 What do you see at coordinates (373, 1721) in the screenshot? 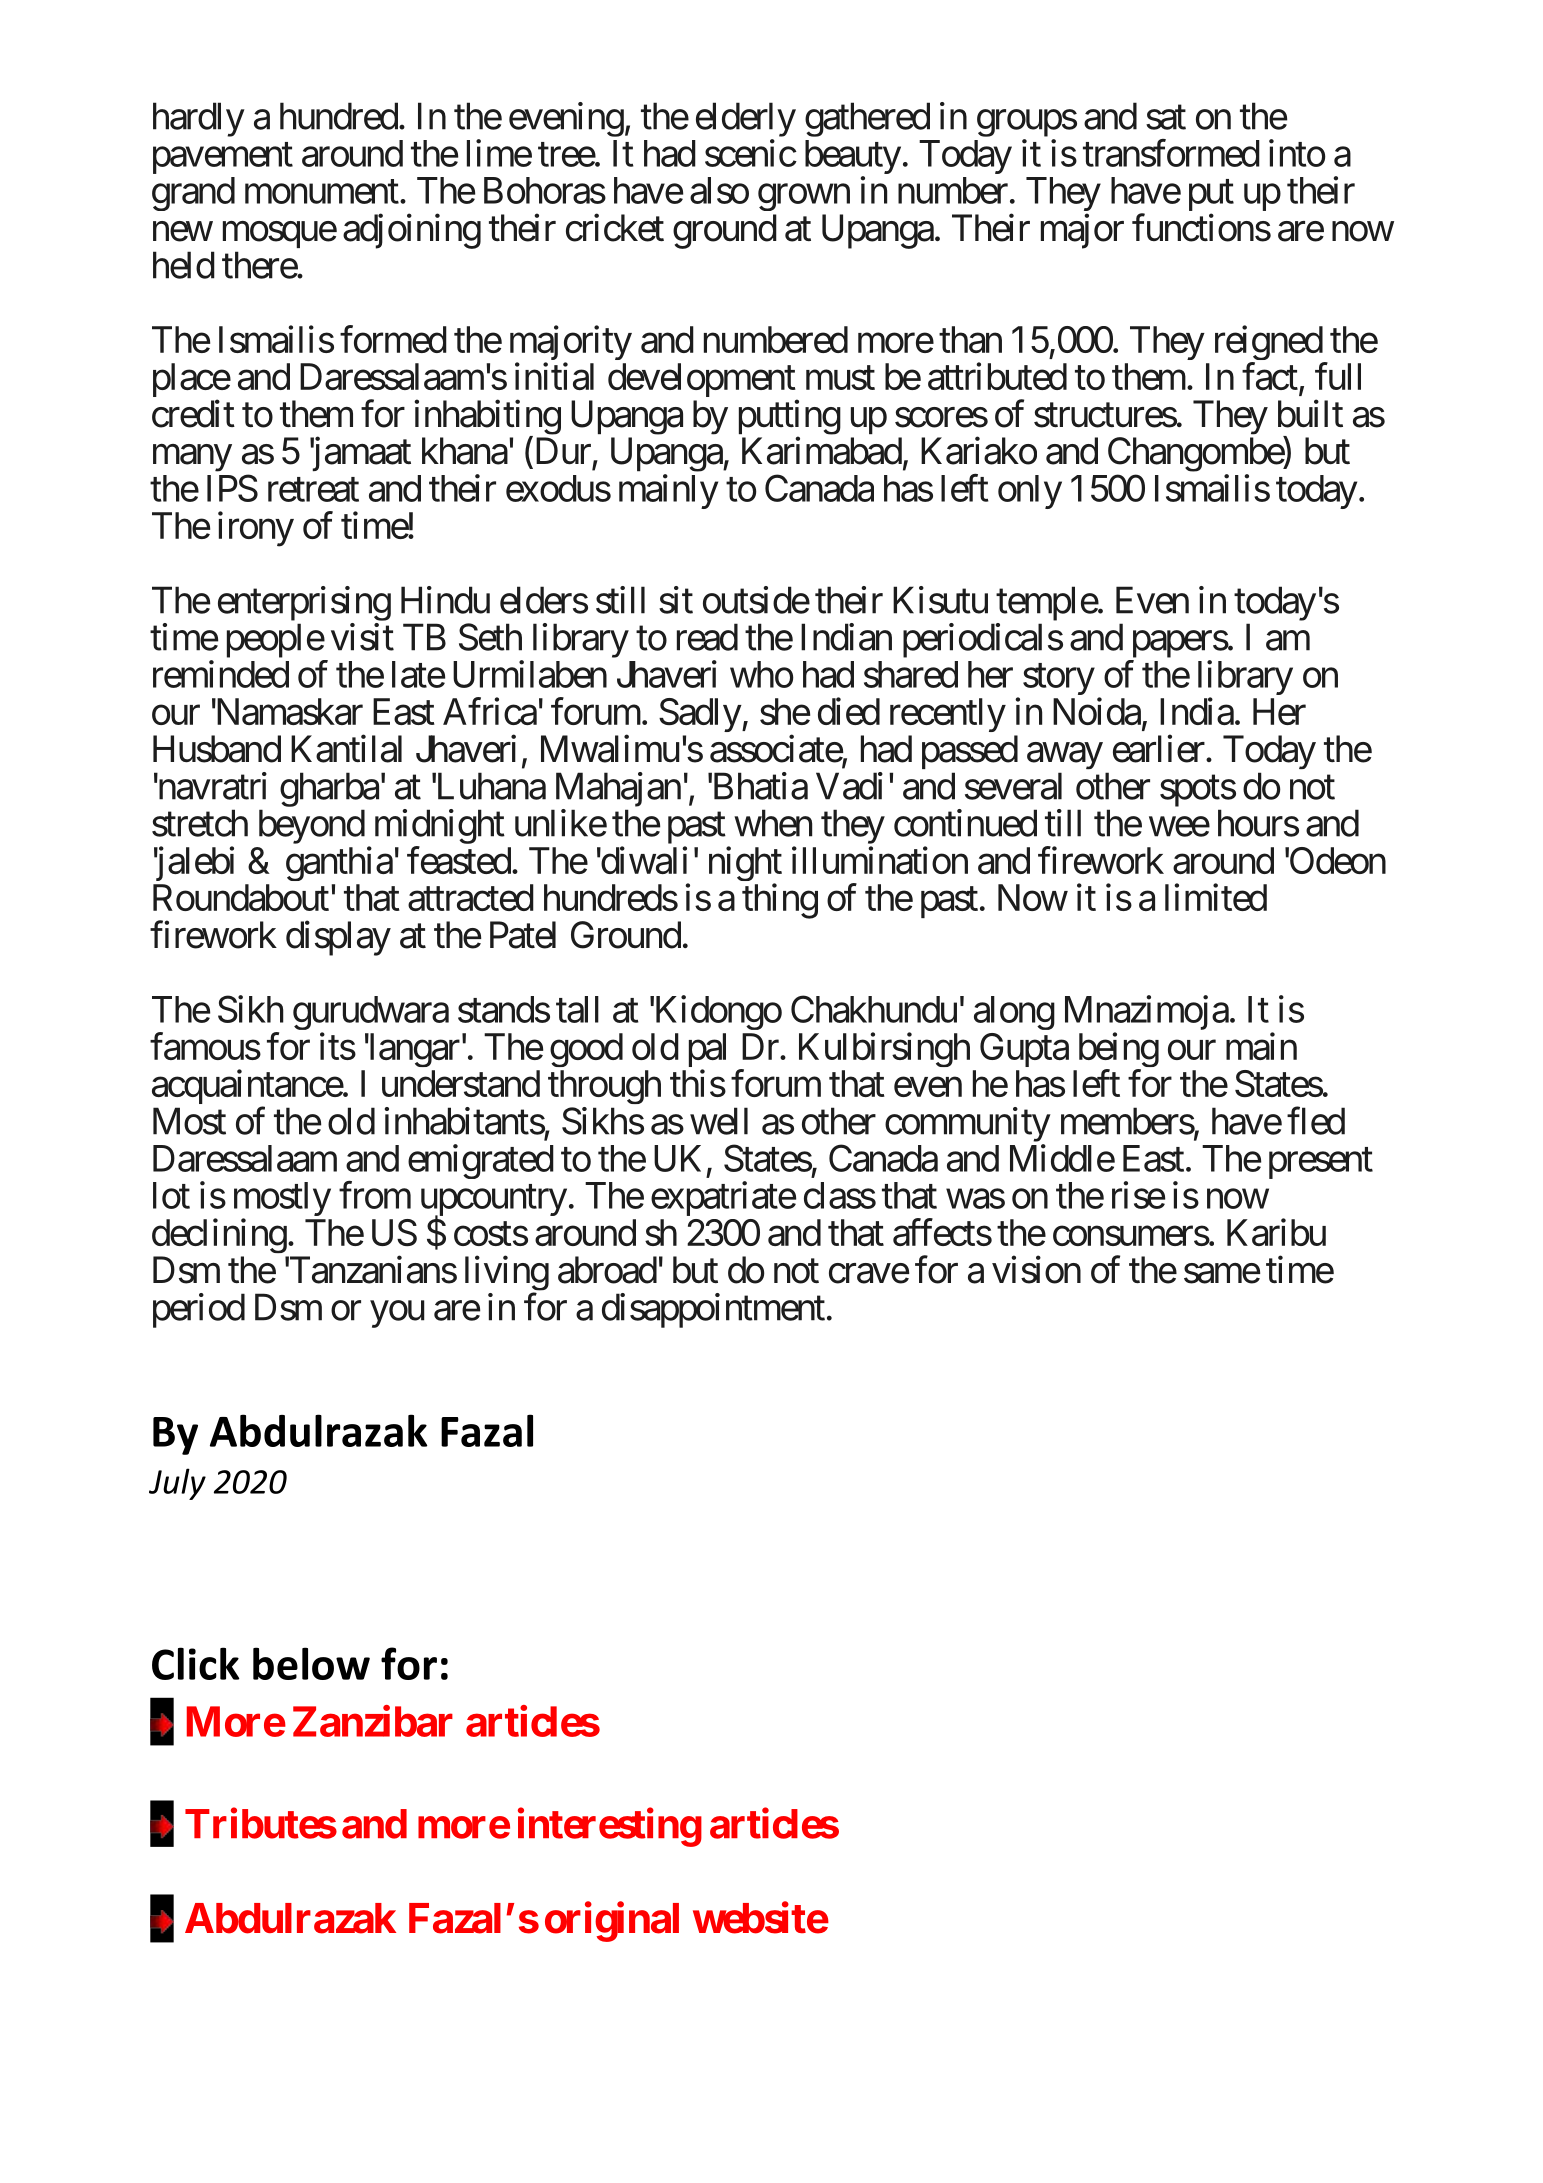
I see `Zanzibar` at bounding box center [373, 1721].
